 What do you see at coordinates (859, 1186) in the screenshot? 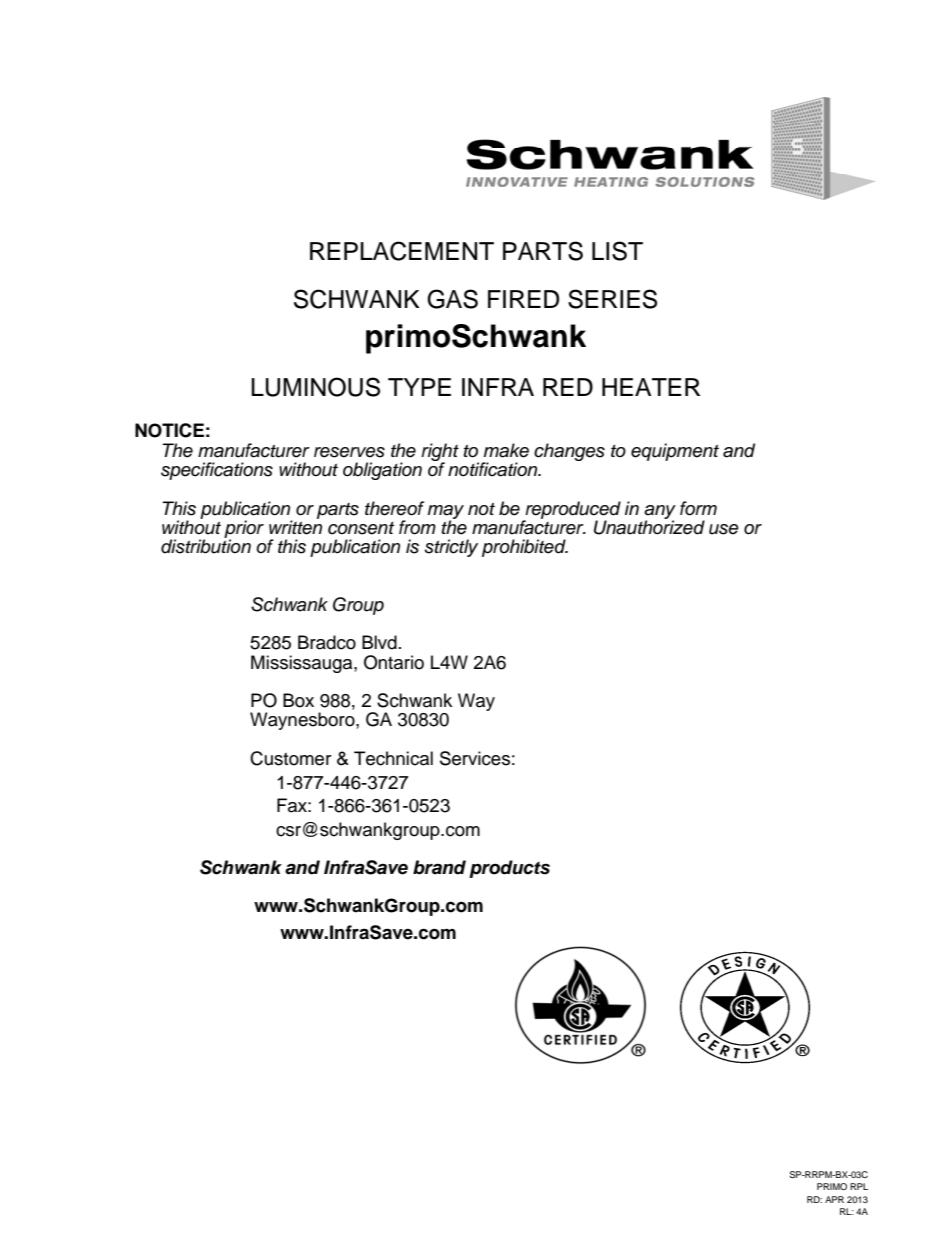
I see `RPL` at bounding box center [859, 1186].
